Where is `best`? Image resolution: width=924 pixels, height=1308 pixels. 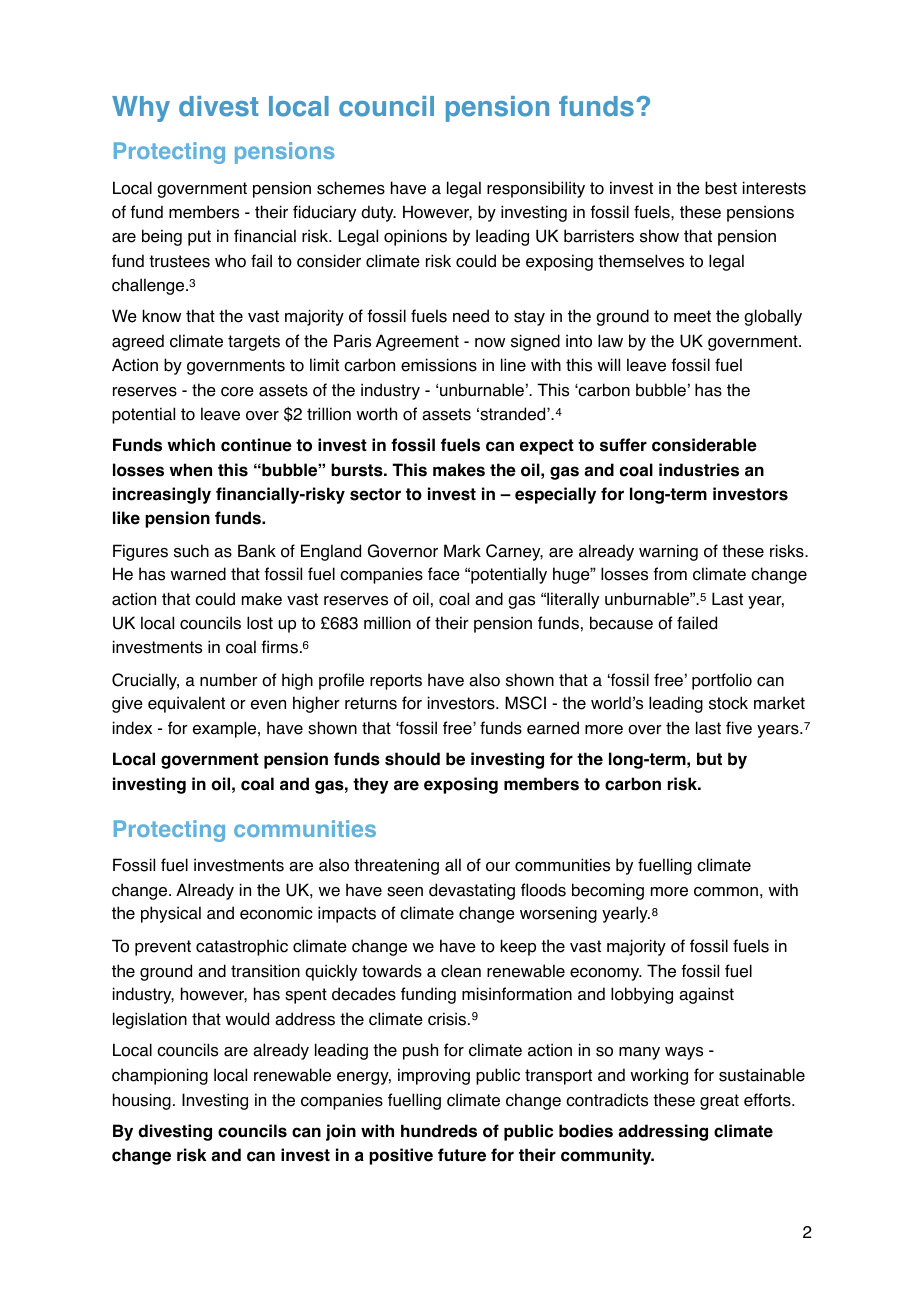
best is located at coordinates (721, 188).
